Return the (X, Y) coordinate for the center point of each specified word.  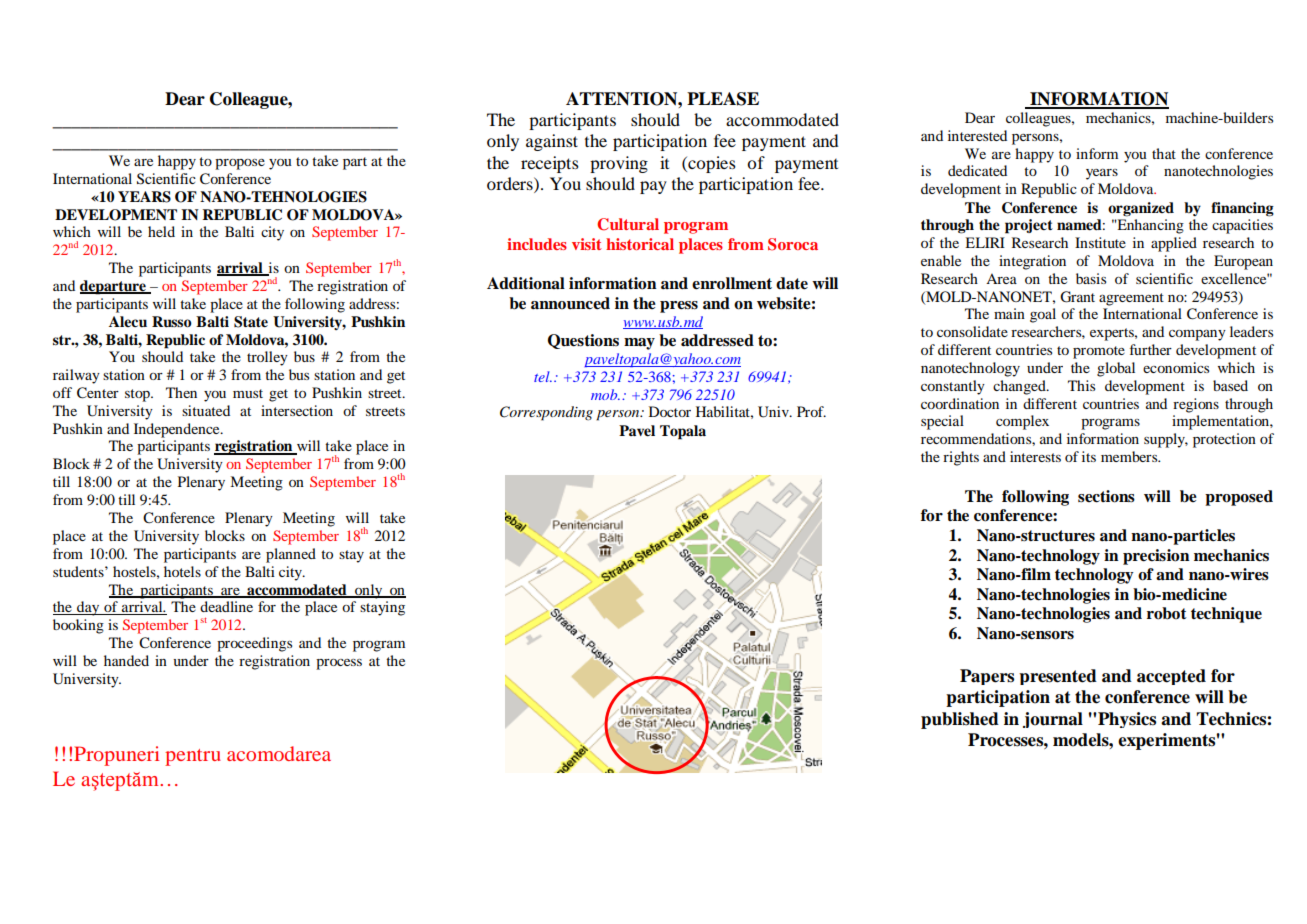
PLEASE (723, 99)
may (639, 344)
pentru (193, 757)
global (1116, 369)
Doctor (670, 411)
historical (640, 244)
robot (1167, 613)
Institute (1100, 242)
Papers (987, 677)
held (161, 231)
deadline (226, 606)
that (1164, 153)
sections (1106, 496)
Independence (178, 430)
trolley (267, 358)
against (552, 142)
